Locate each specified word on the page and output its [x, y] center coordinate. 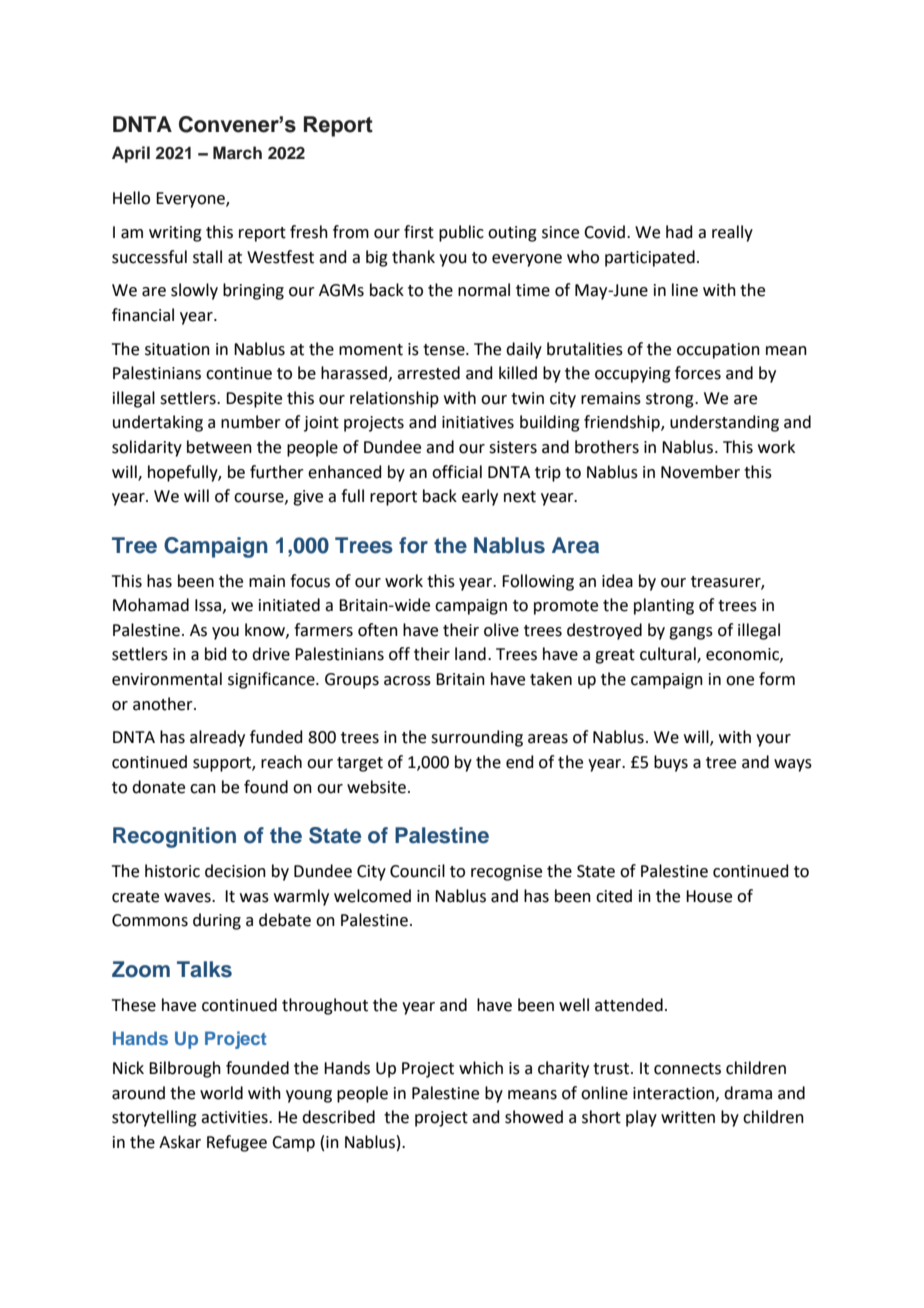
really [732, 233]
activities [235, 1117]
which [481, 1068]
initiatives [478, 422]
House [709, 896]
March [237, 153]
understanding [724, 423]
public [461, 233]
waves [188, 898]
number [251, 422]
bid [216, 654]
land [470, 654]
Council [417, 871]
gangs [691, 633]
